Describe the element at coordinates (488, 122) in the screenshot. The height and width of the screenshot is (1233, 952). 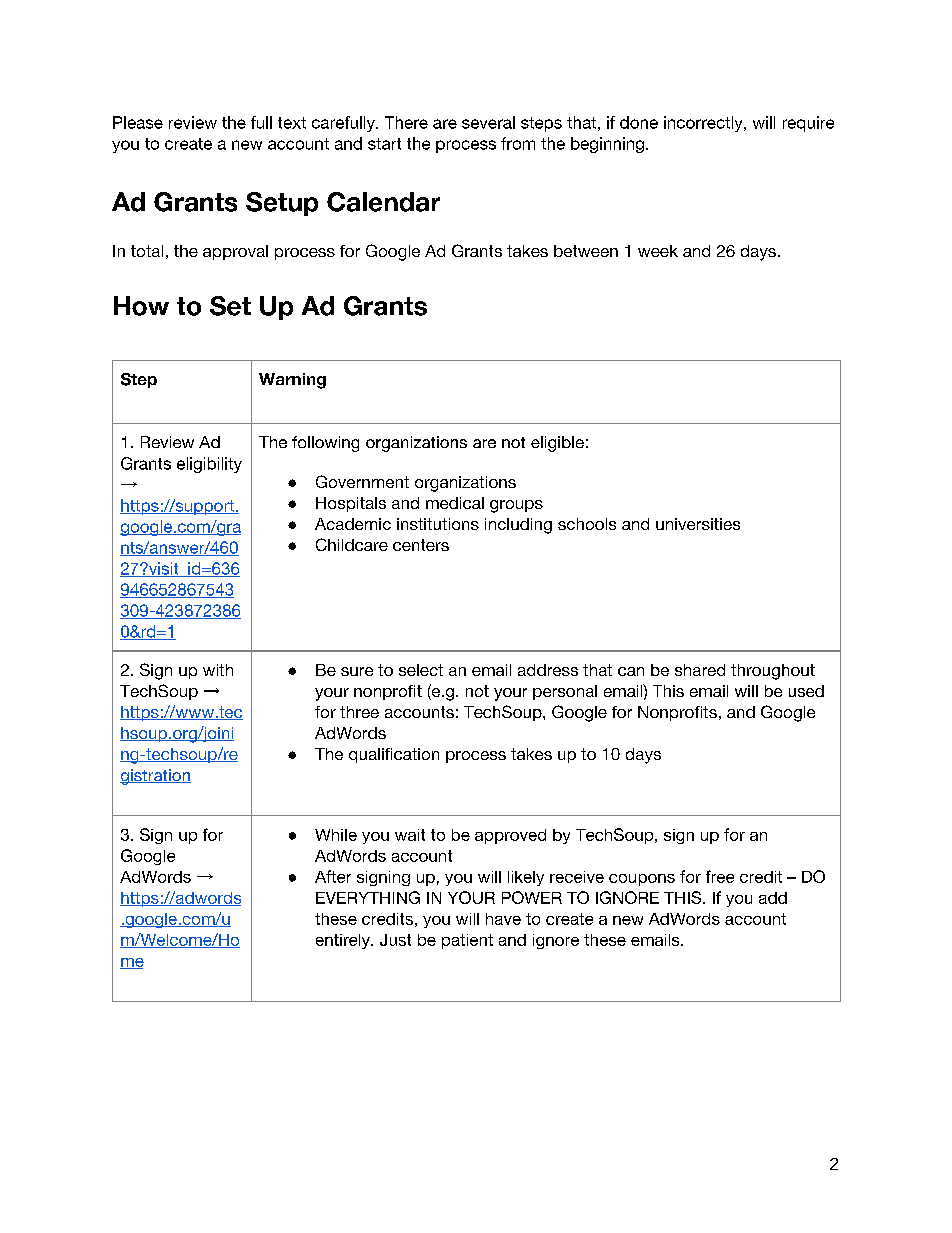
I see `several` at that location.
